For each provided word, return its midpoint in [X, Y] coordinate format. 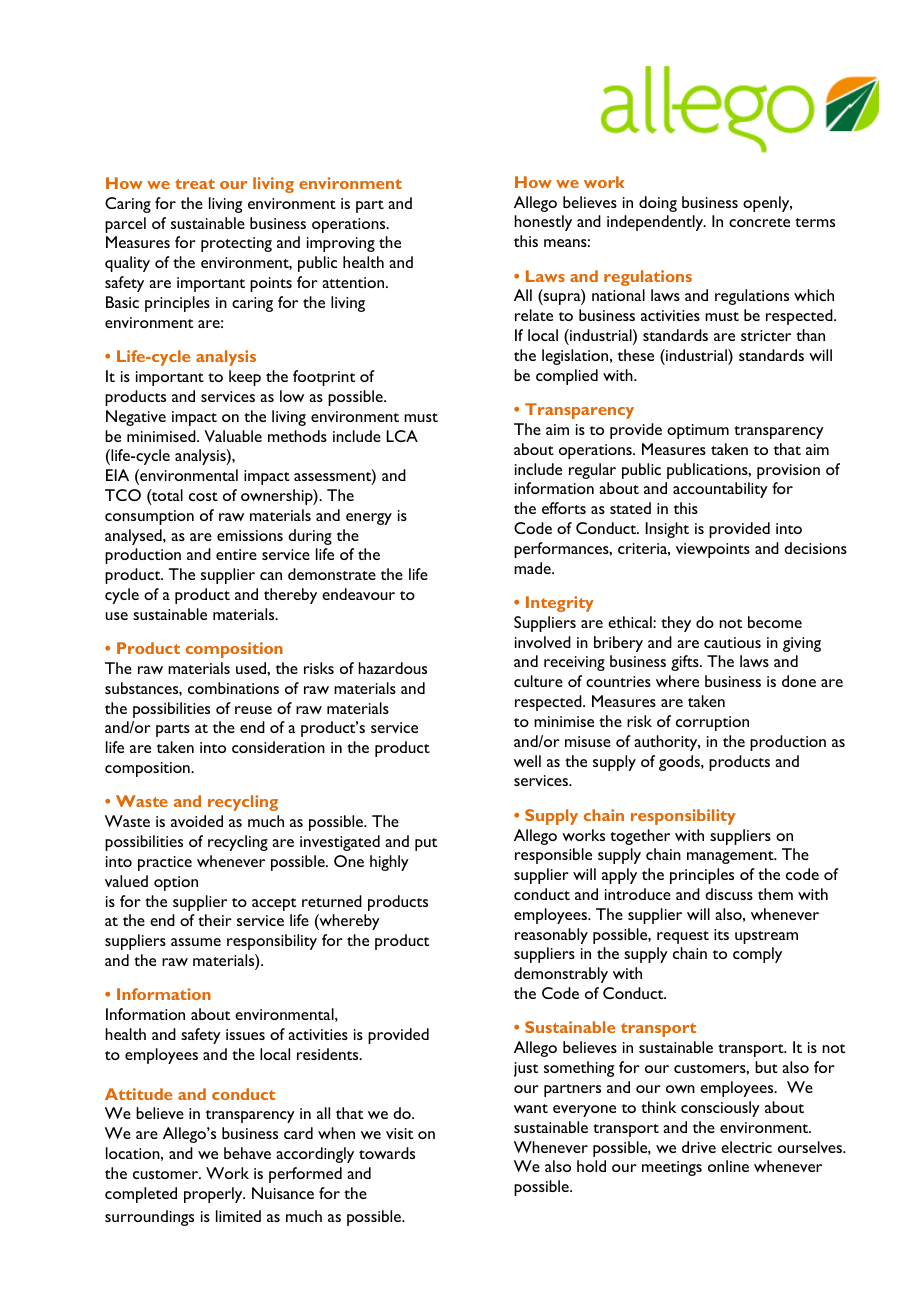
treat [195, 184]
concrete [759, 222]
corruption [712, 723]
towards [387, 1153]
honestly [543, 223]
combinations [233, 688]
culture [538, 681]
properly [214, 1195]
